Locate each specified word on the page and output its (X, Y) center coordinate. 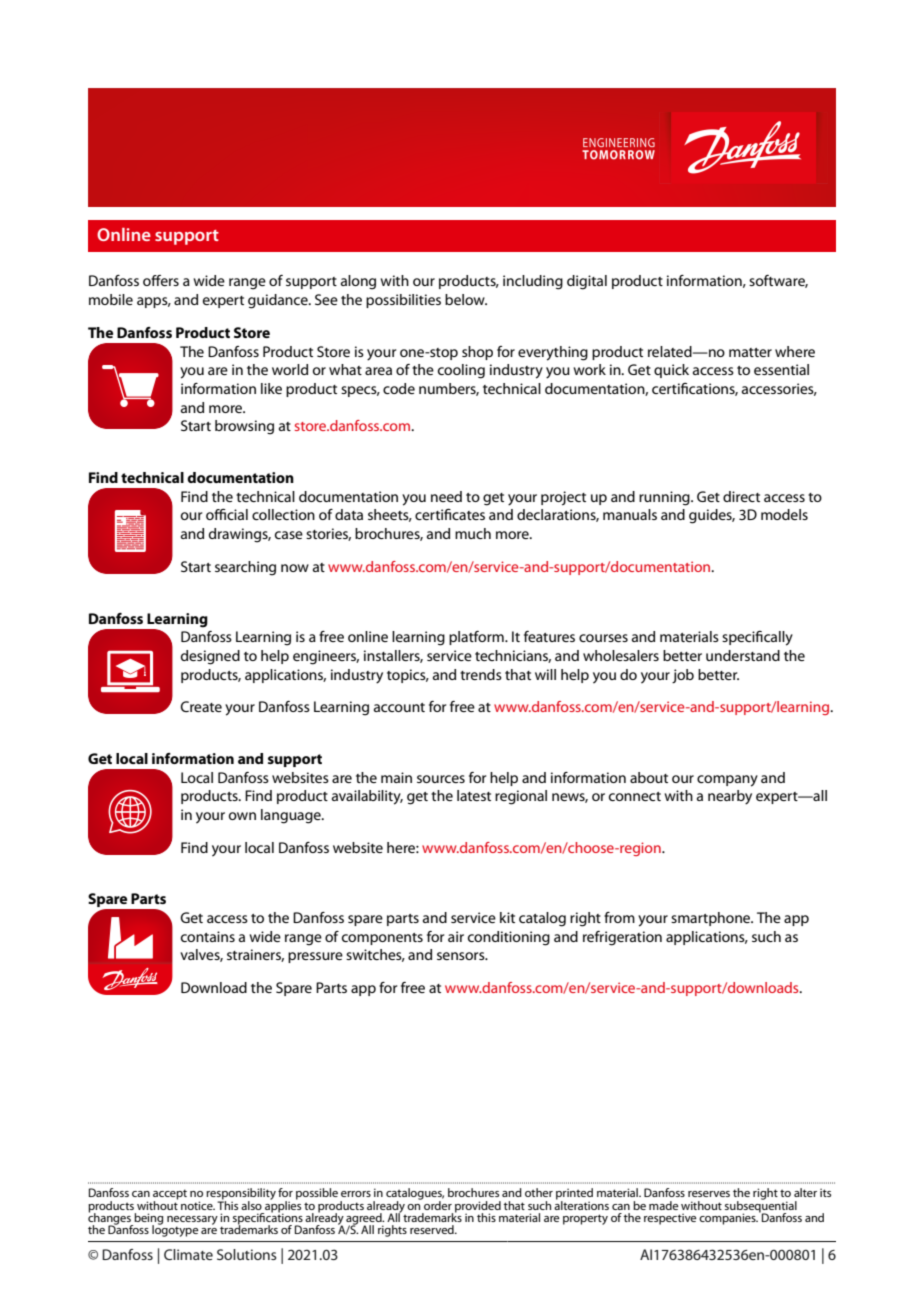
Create (201, 706)
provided (478, 1207)
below (466, 299)
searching (245, 568)
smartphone (712, 919)
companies (728, 1219)
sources (441, 779)
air (456, 936)
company (727, 781)
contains (208, 936)
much (473, 533)
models (784, 514)
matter (750, 352)
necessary (192, 1221)
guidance (279, 301)
